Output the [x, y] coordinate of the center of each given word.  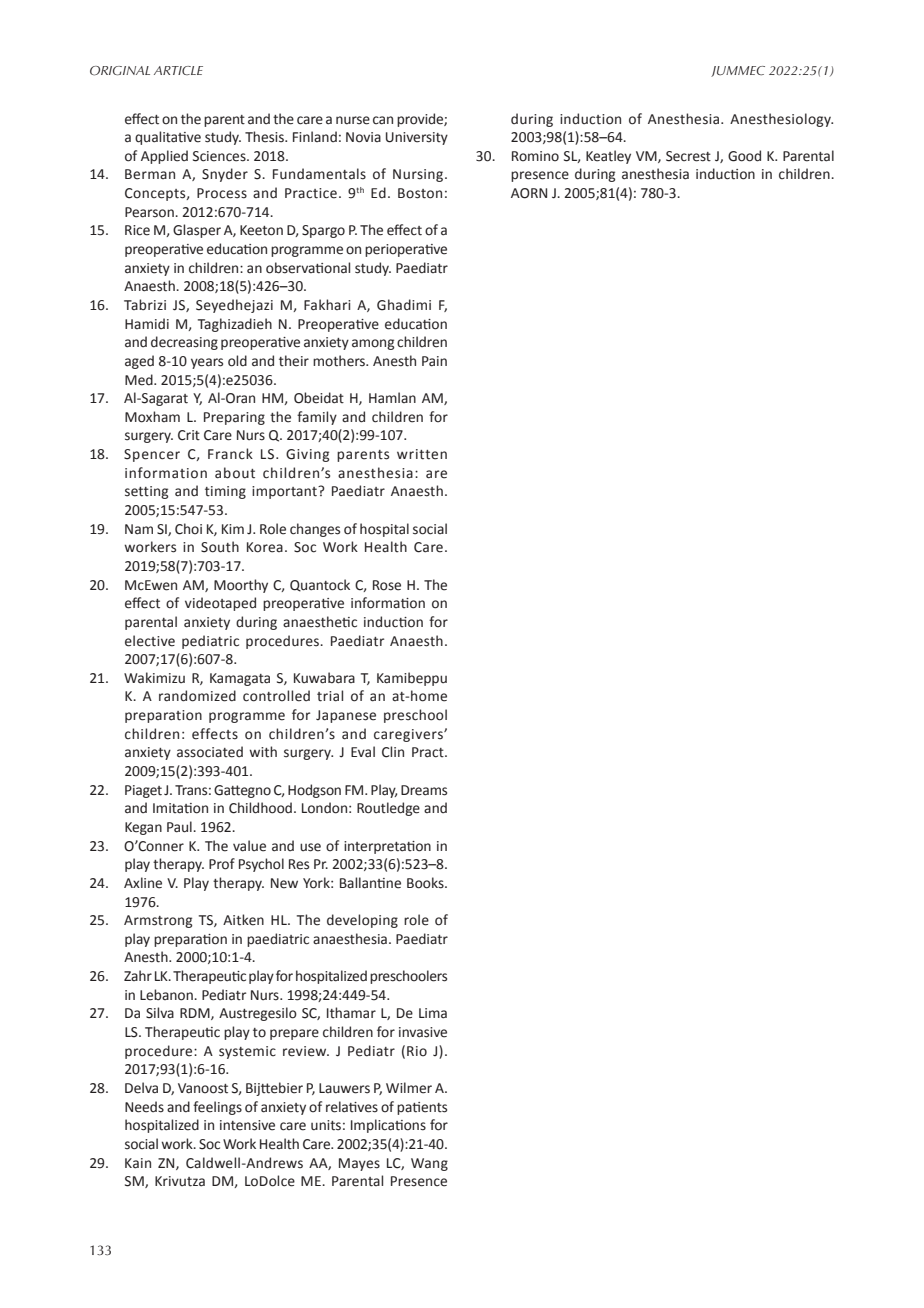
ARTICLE [178, 70]
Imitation [180, 808]
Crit [189, 435]
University [417, 138]
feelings [217, 1108]
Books [426, 883]
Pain [434, 361]
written [422, 454]
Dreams [424, 790]
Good [744, 156]
